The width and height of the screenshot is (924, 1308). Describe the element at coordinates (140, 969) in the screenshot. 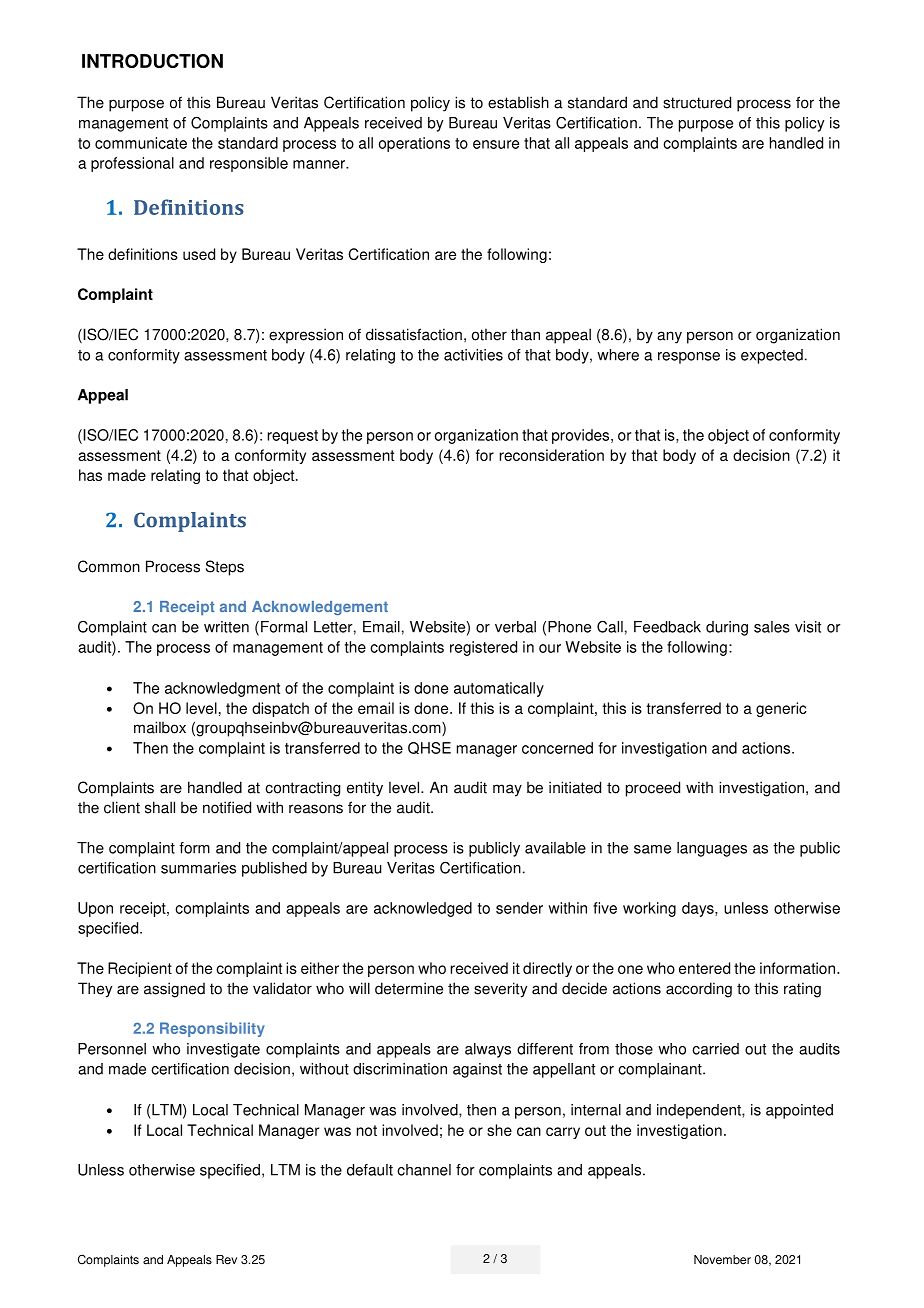

I see `Recipient` at that location.
